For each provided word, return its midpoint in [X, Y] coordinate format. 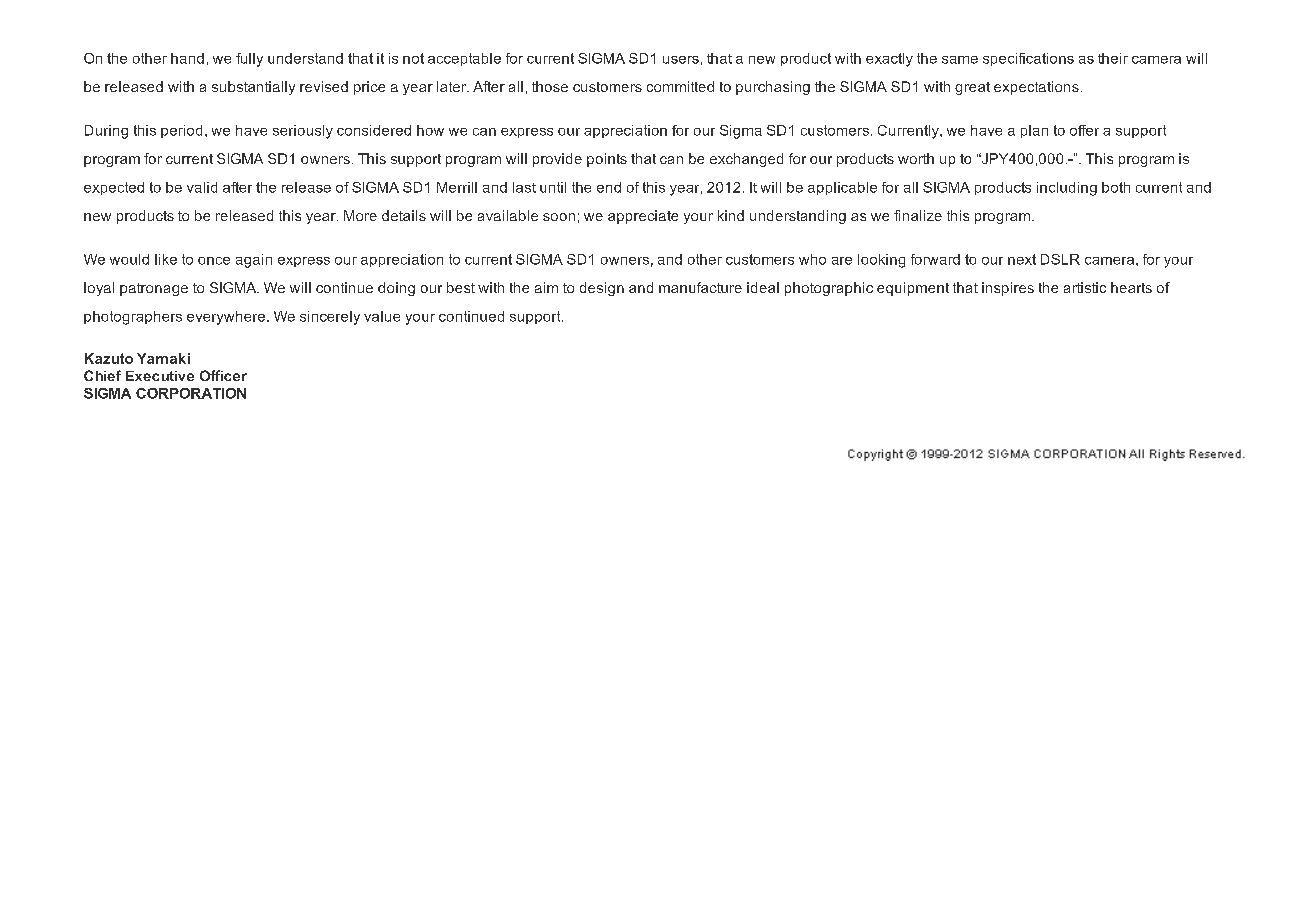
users [681, 60]
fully [249, 60]
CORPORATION [191, 393]
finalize [918, 215]
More [360, 215]
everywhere [226, 318]
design [602, 289]
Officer [223, 375]
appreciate [643, 217]
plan [1034, 131]
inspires [1008, 289]
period [181, 131]
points [607, 160]
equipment [913, 289]
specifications [1028, 59]
